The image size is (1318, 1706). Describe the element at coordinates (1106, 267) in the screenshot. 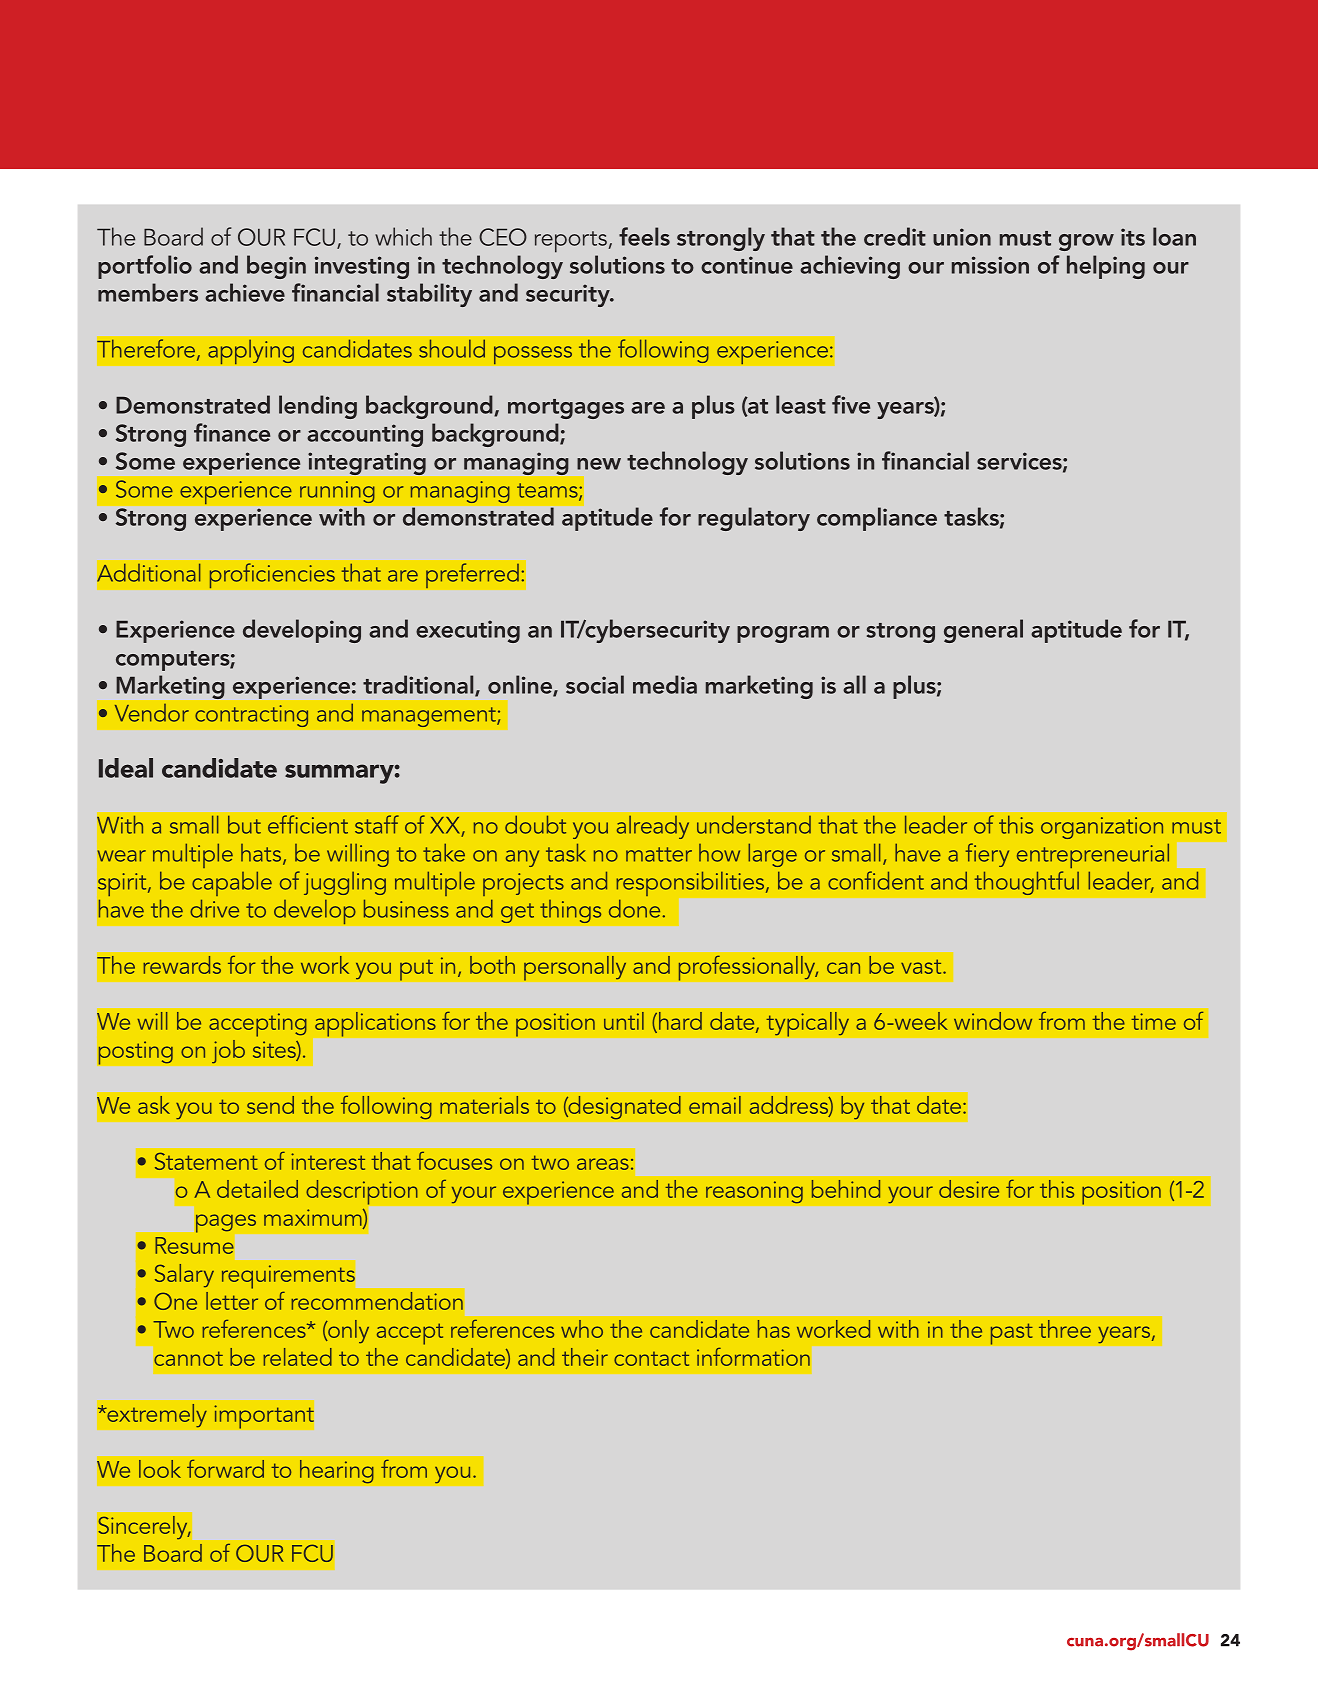

I see `helping` at that location.
